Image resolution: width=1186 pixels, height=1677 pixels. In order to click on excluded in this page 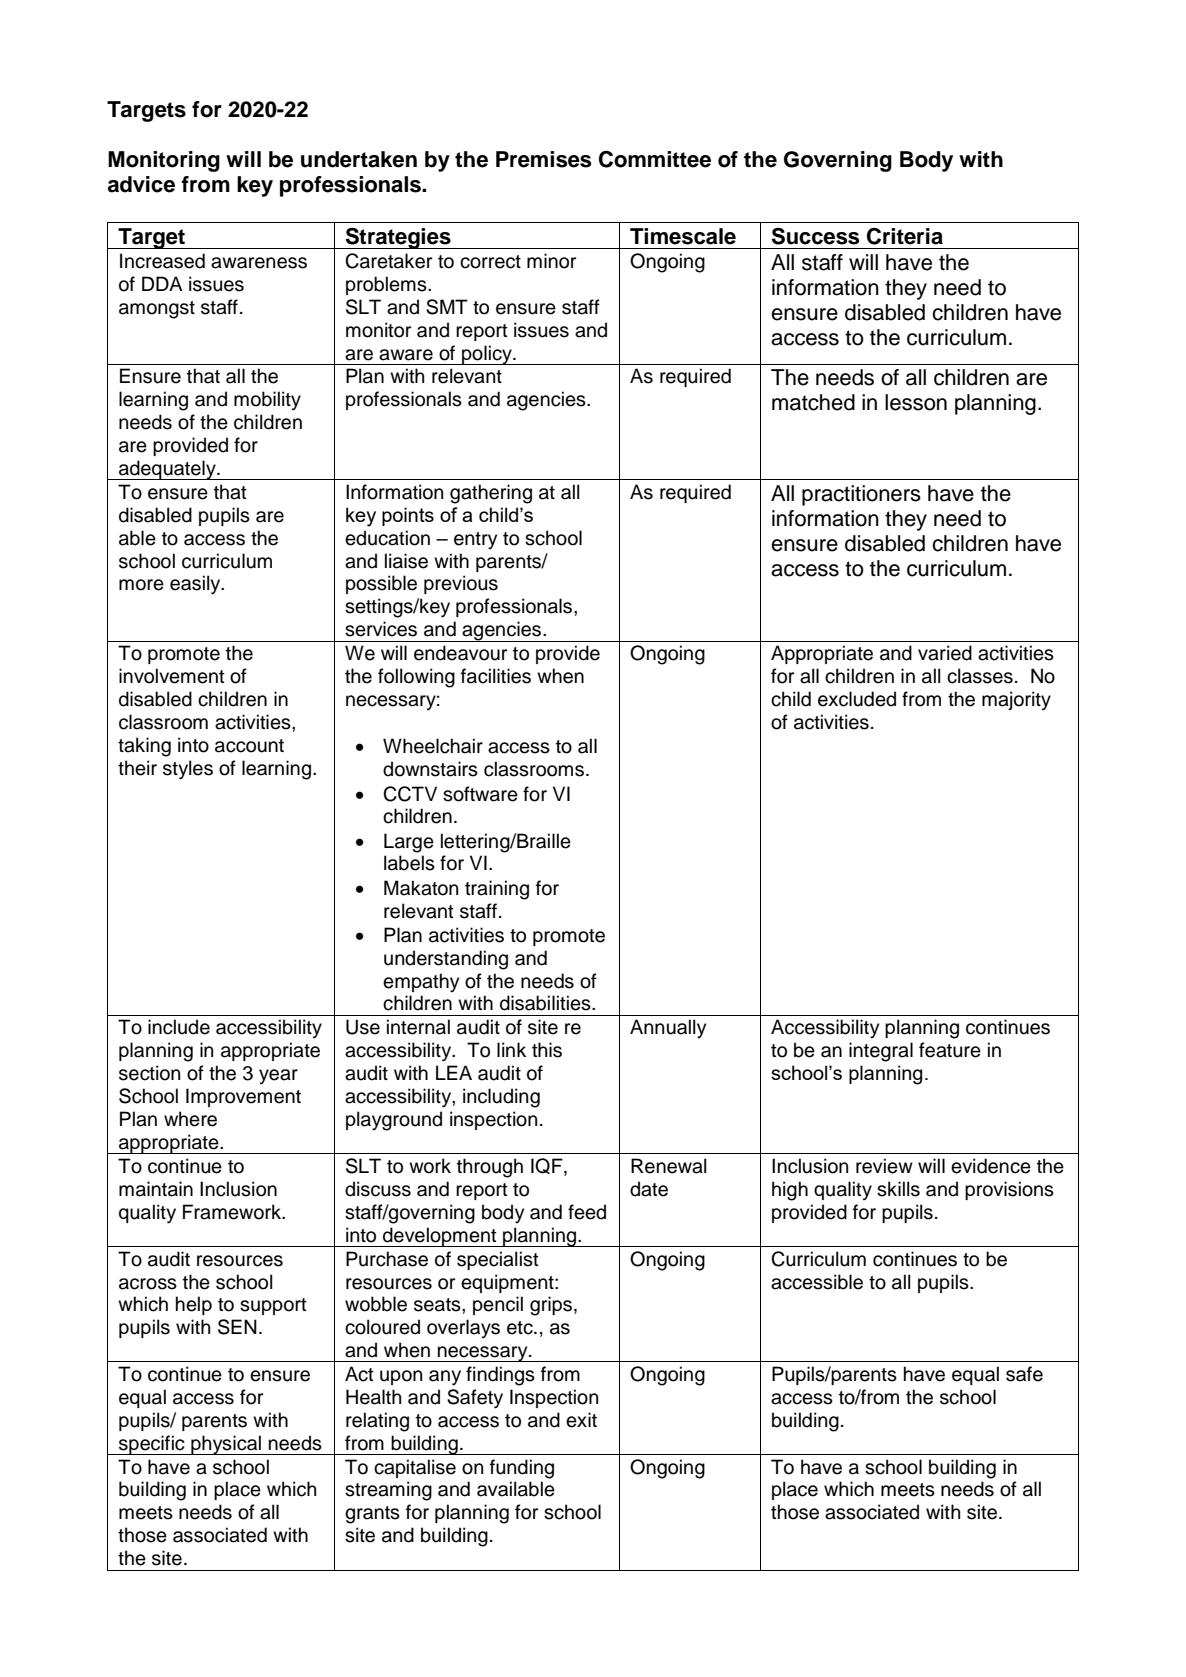, I will do `click(857, 699)`.
